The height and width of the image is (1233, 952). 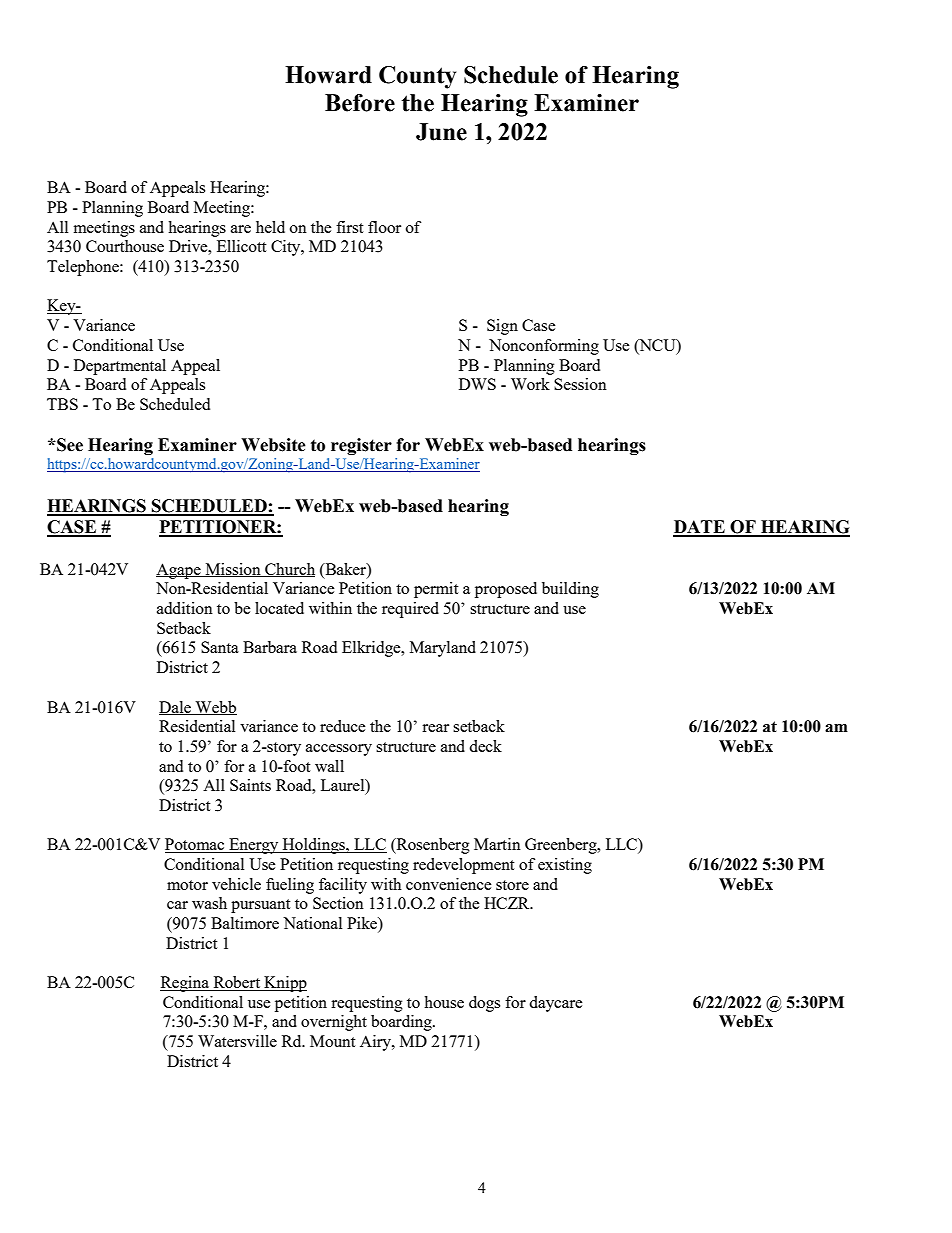 What do you see at coordinates (570, 590) in the image?
I see `building` at bounding box center [570, 590].
